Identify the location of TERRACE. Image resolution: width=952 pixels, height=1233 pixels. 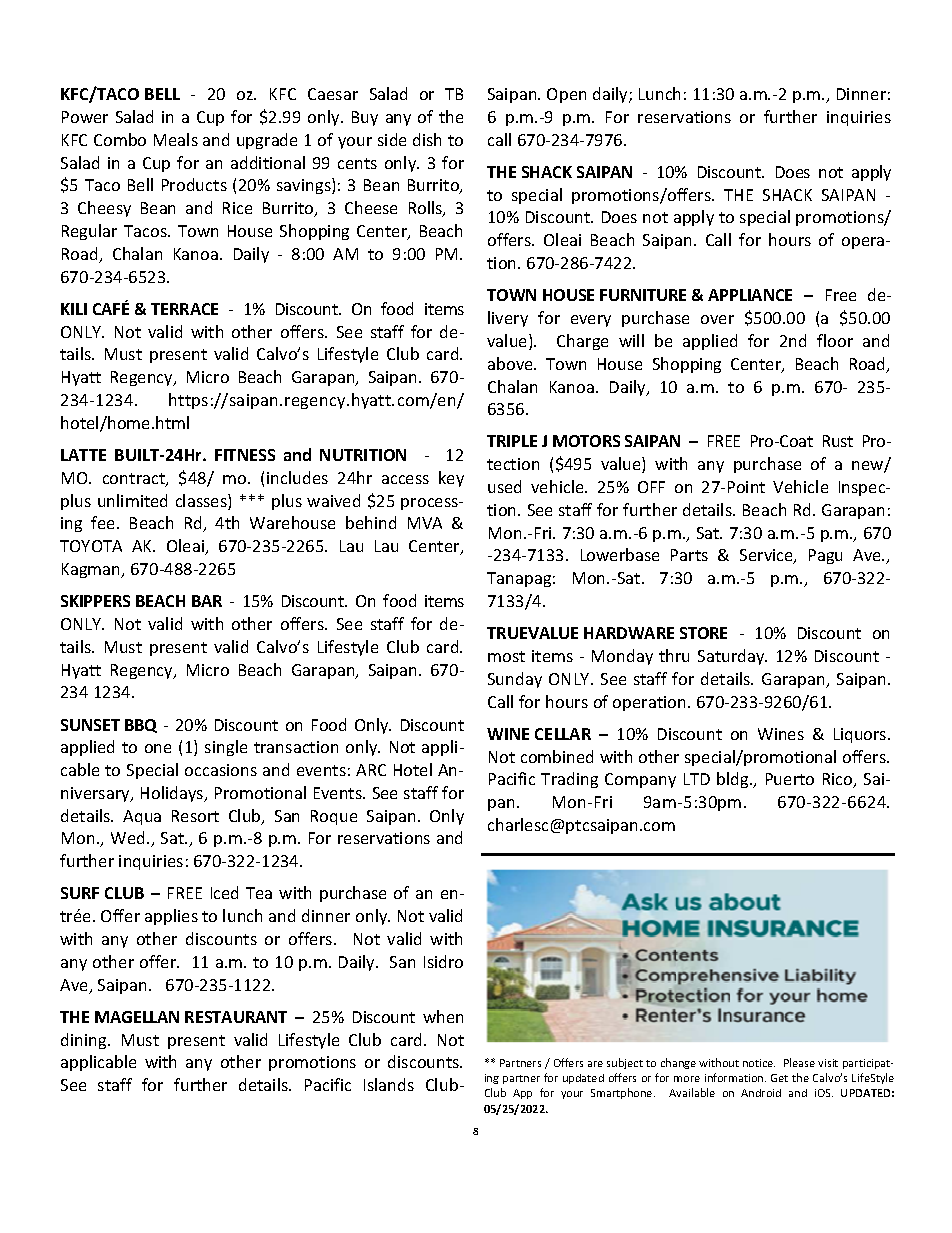
(184, 309).
